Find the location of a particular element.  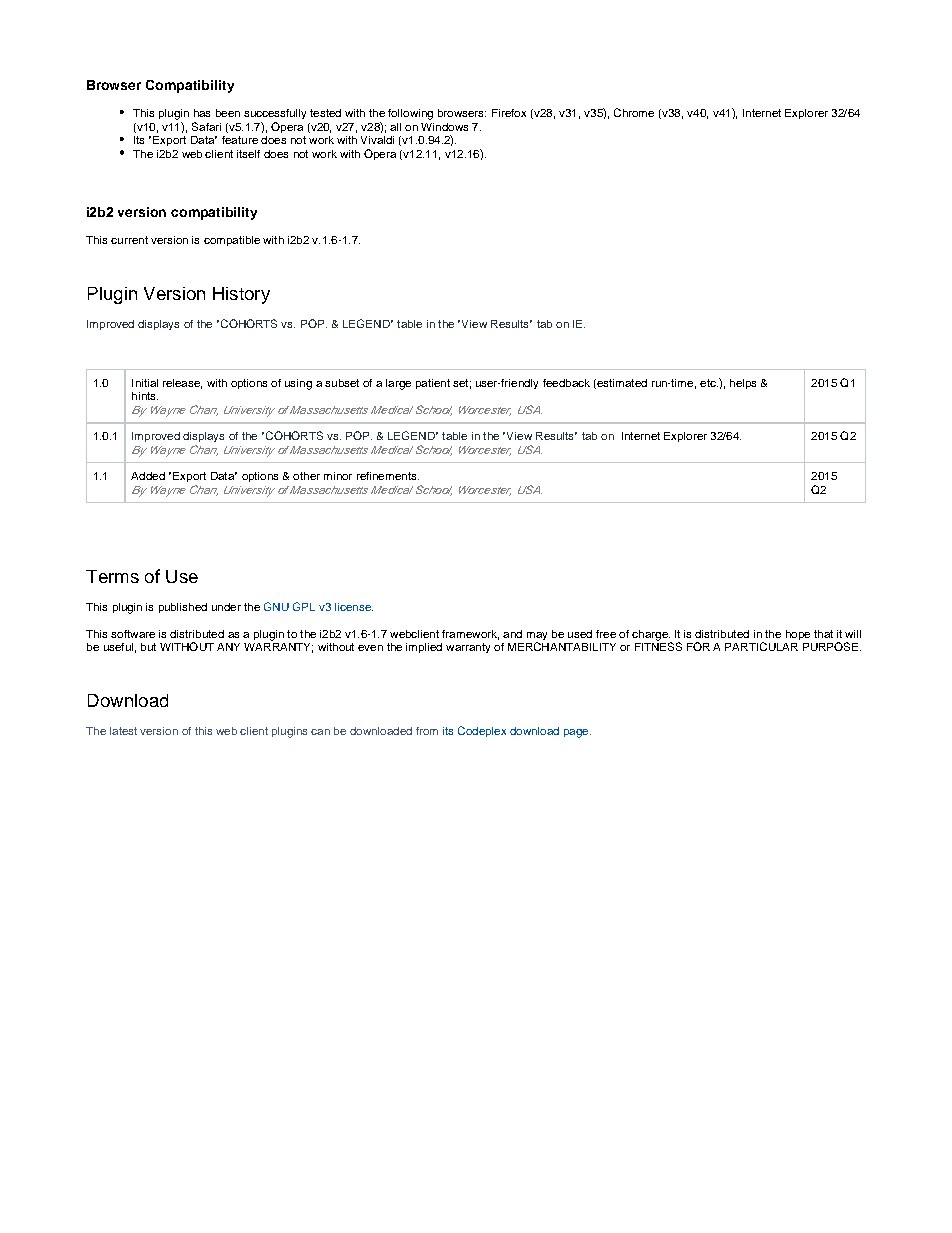

license is located at coordinates (354, 607).
